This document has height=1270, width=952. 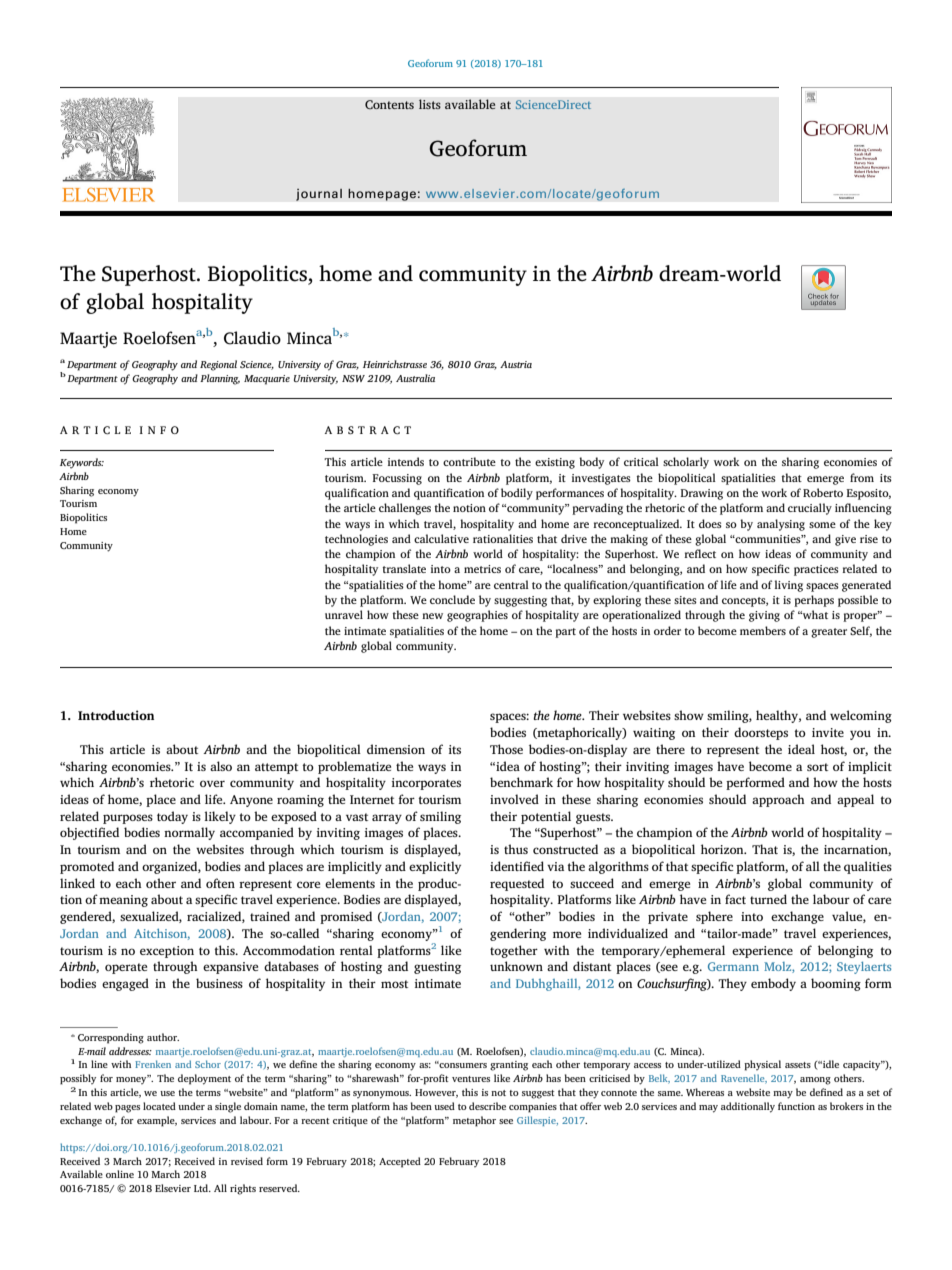 What do you see at coordinates (846, 1106) in the document?
I see `brokers` at bounding box center [846, 1106].
